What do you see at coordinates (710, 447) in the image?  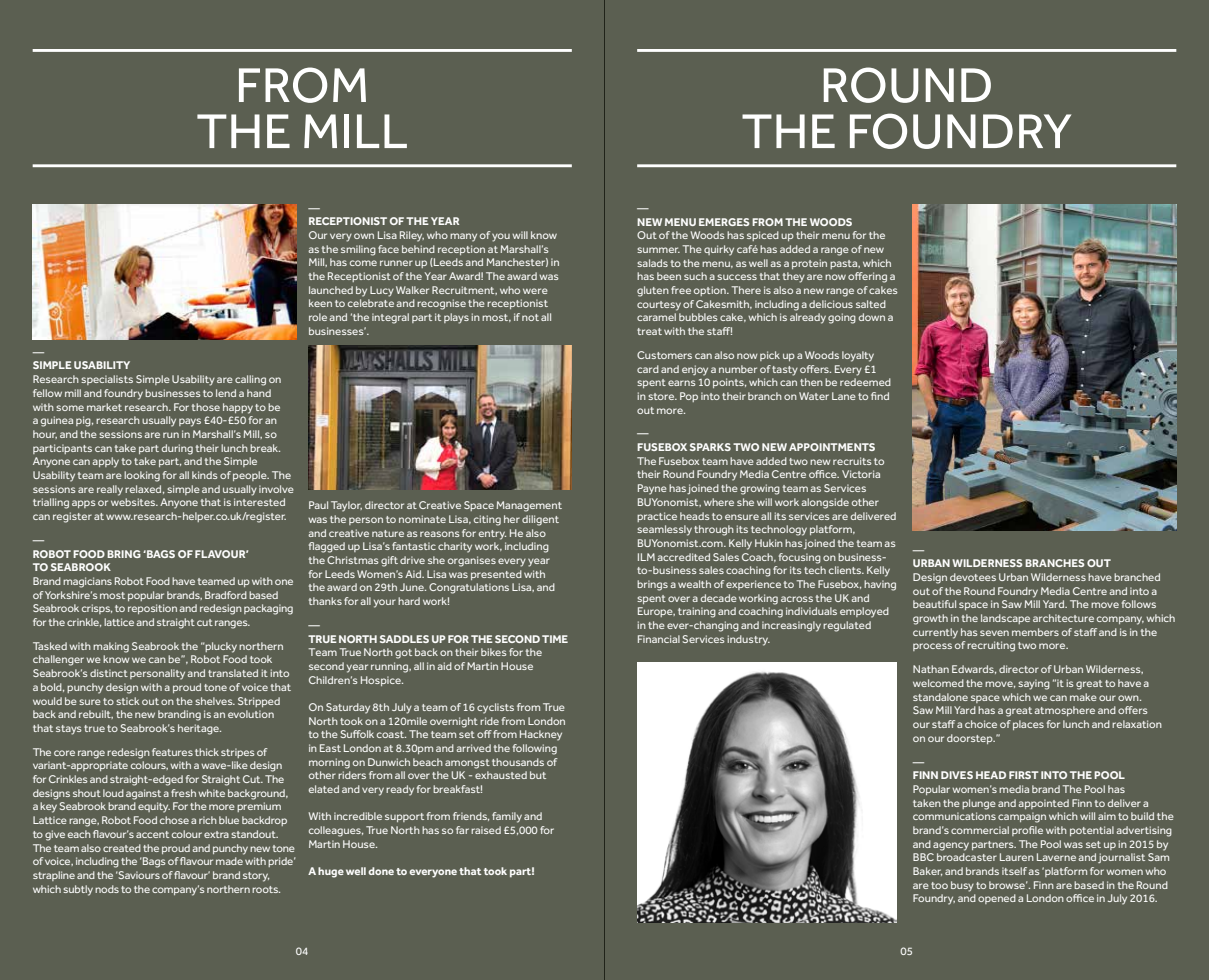 I see `SPARKS` at bounding box center [710, 447].
